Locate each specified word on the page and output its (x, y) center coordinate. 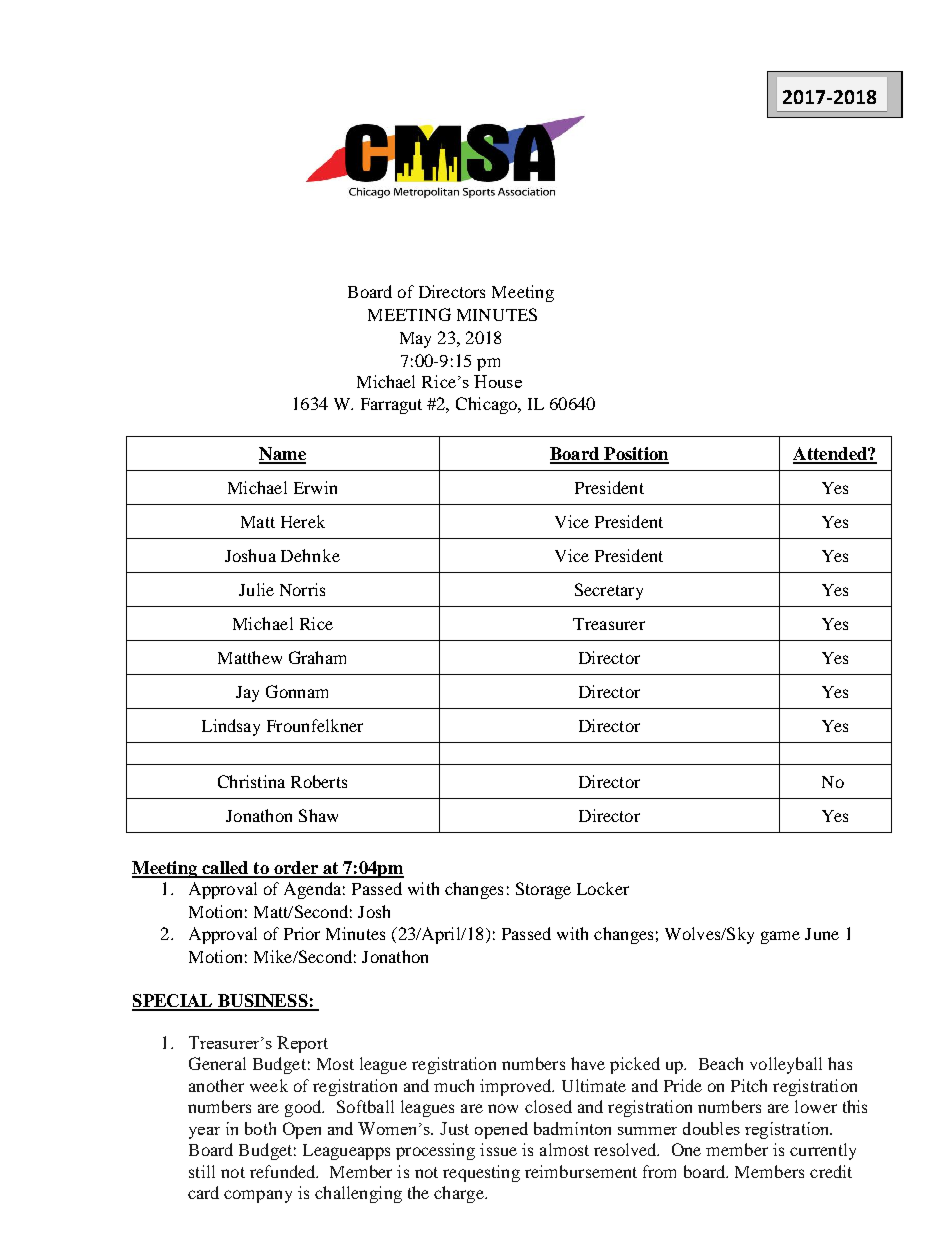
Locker (603, 888)
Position (635, 455)
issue (498, 1149)
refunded (284, 1171)
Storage (543, 890)
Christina (251, 781)
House (498, 381)
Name (282, 455)
